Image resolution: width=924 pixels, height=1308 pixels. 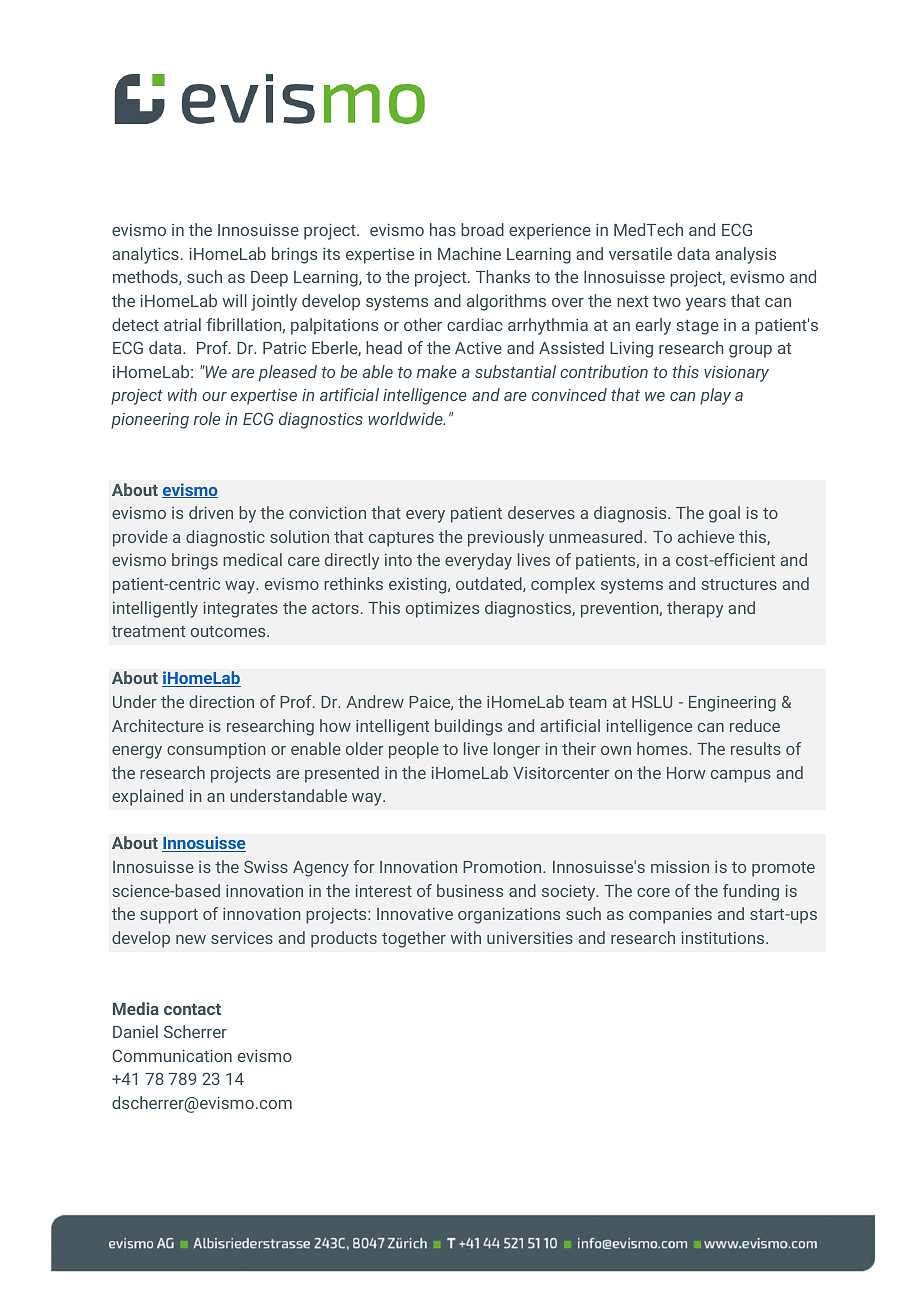 I want to click on Machine, so click(x=469, y=253).
